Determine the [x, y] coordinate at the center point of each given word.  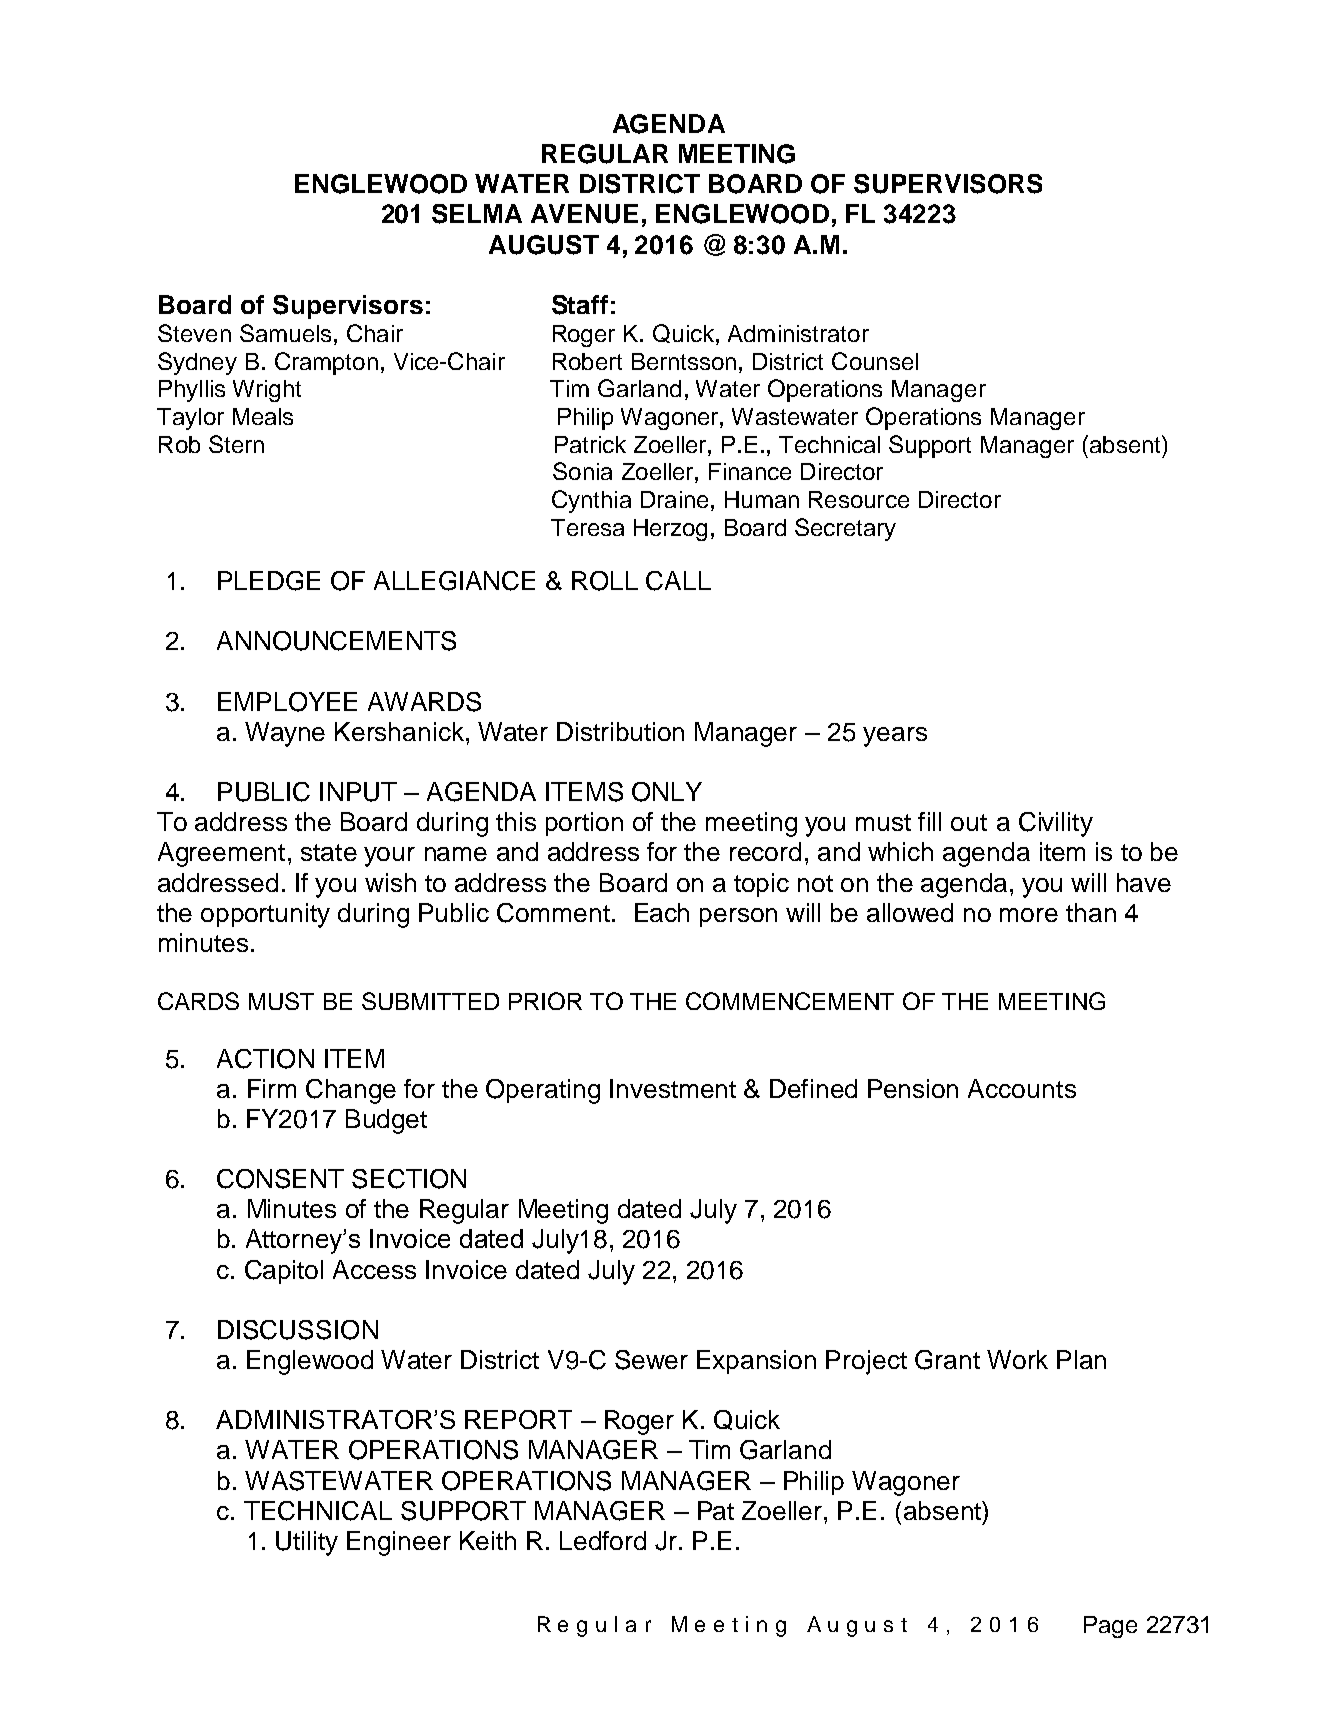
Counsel [875, 361]
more [1029, 915]
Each [662, 912]
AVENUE [584, 214]
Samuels [285, 333]
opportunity [265, 915]
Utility [307, 1543]
